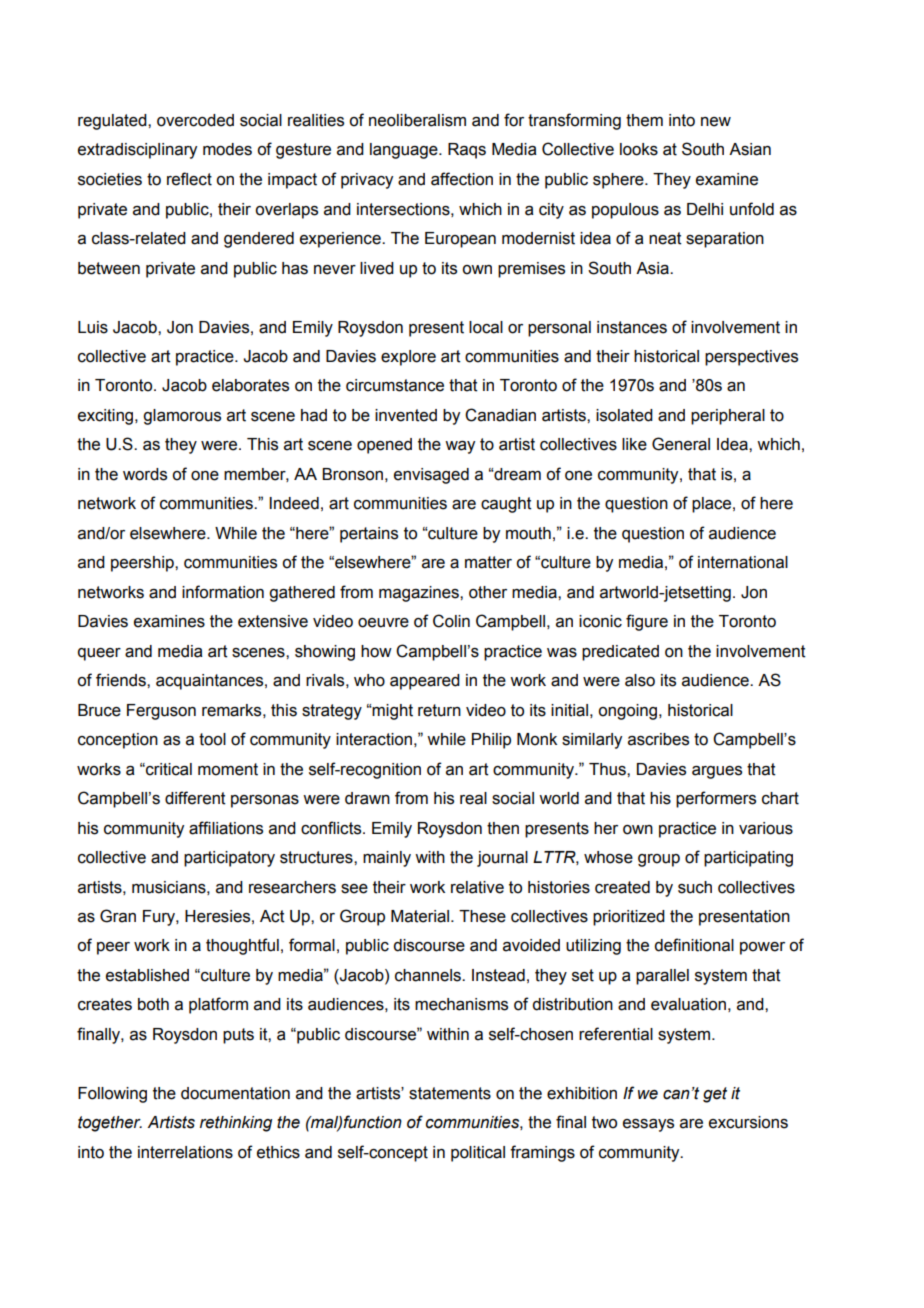 This document has width=924, height=1308. Describe the element at coordinates (406, 415) in the document. I see `invented` at that location.
